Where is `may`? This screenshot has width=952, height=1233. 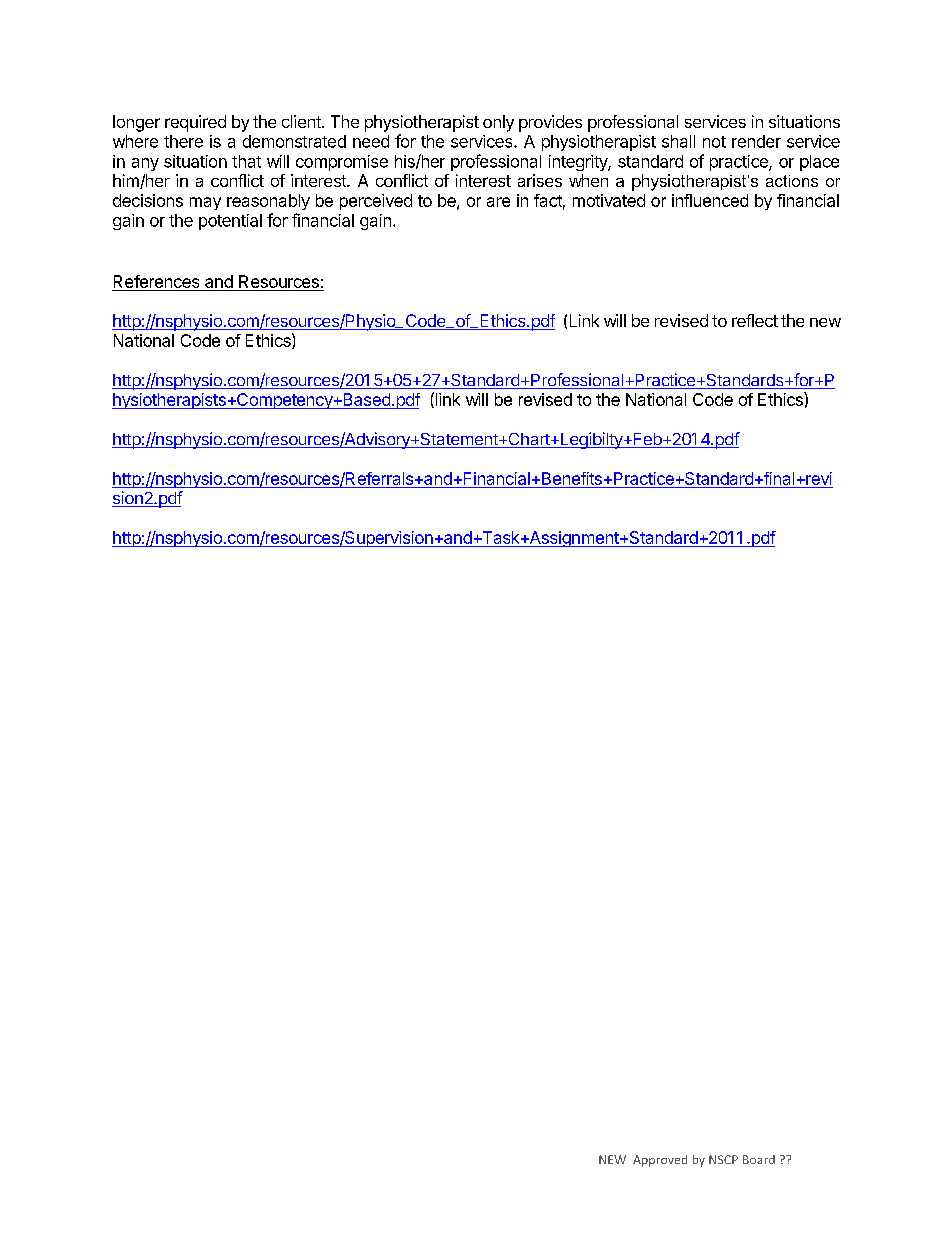 may is located at coordinates (205, 203).
